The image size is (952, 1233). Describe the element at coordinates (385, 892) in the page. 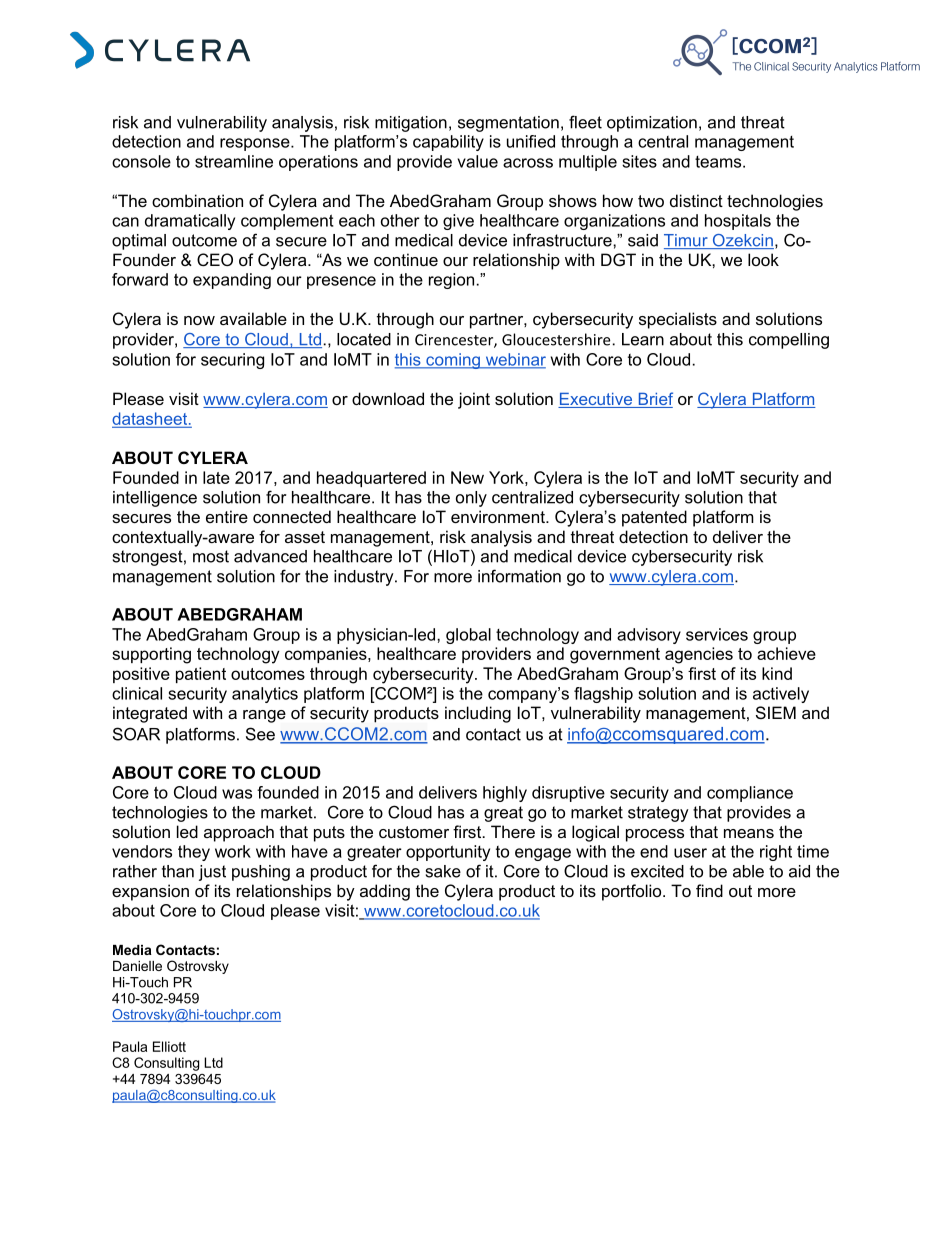

I see `adding` at that location.
